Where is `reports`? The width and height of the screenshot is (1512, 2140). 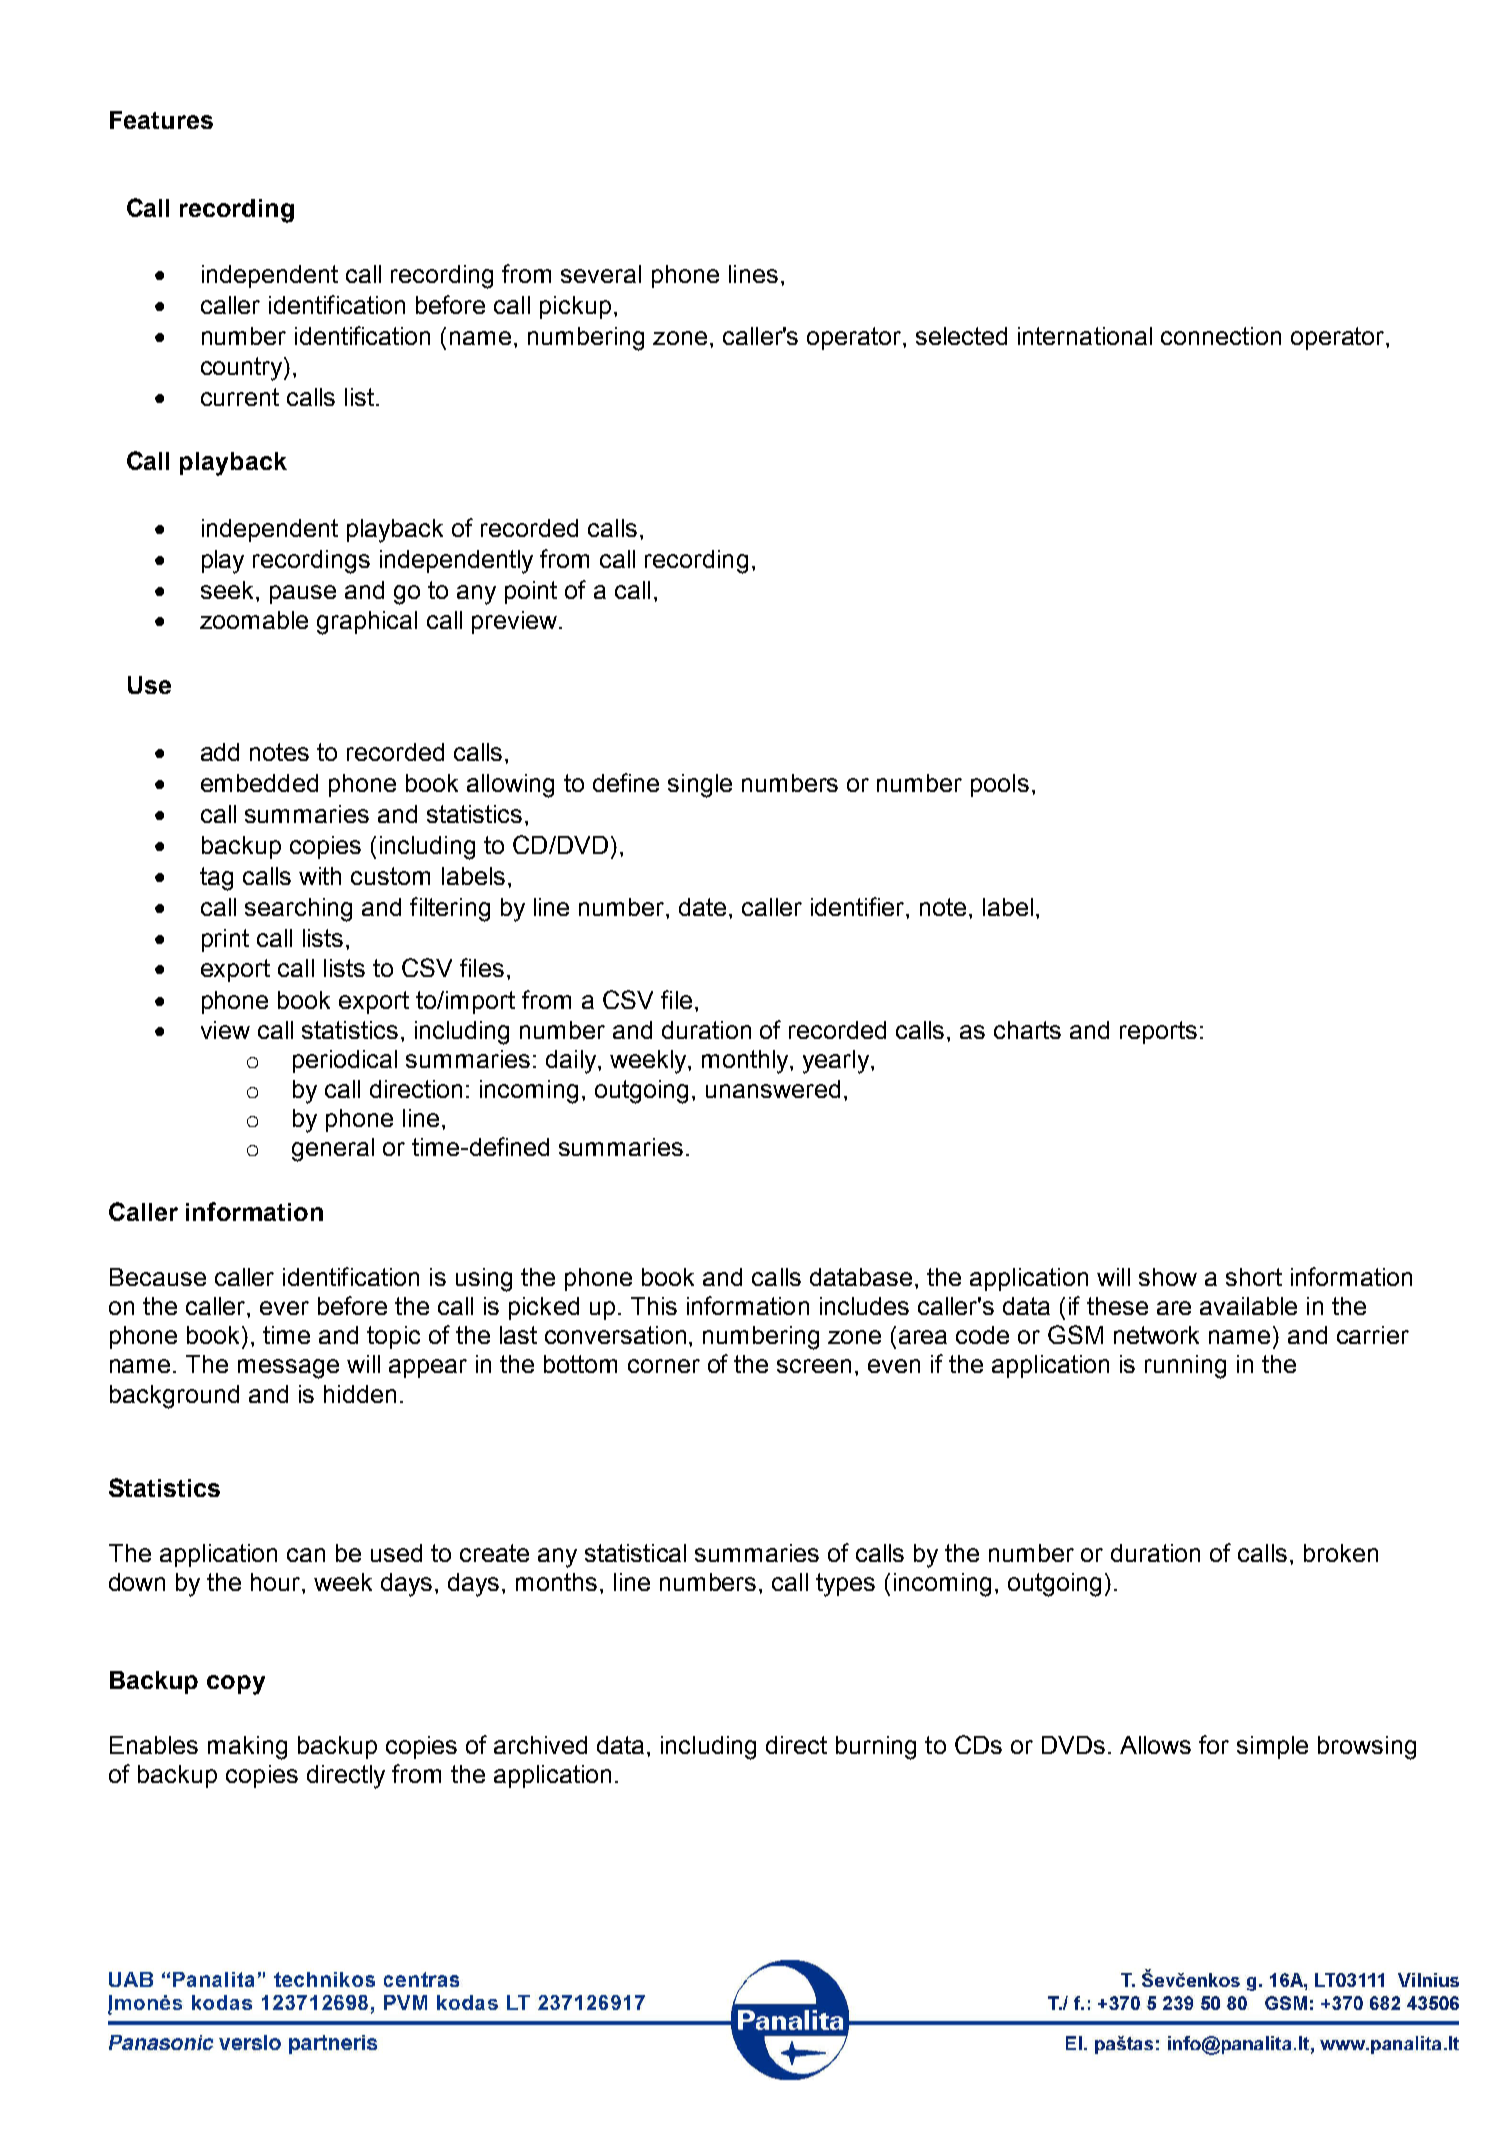 reports is located at coordinates (1158, 1032).
